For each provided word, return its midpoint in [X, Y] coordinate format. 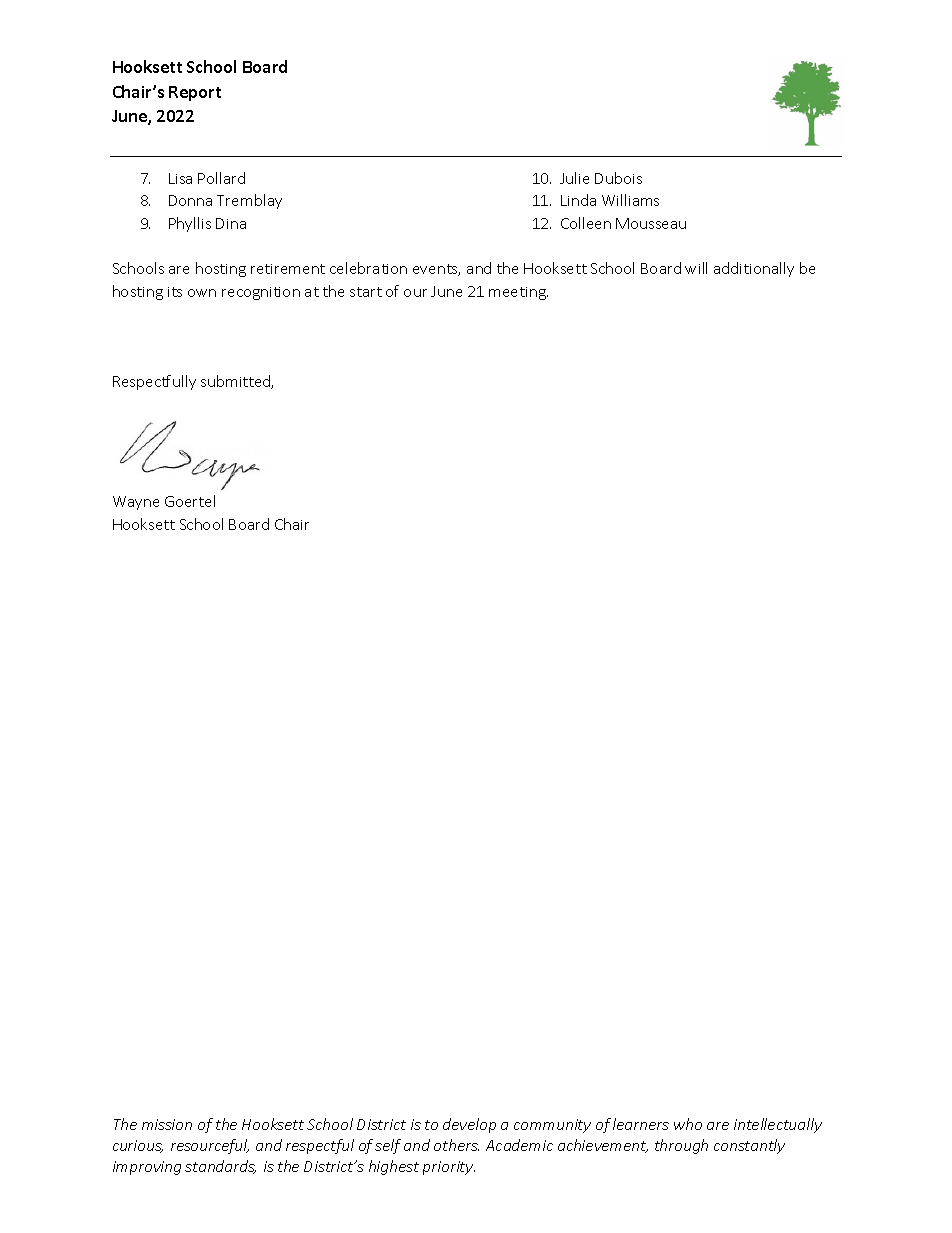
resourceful [210, 1146]
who [688, 1124]
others [456, 1145]
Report [195, 93]
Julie [574, 178]
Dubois [618, 178]
